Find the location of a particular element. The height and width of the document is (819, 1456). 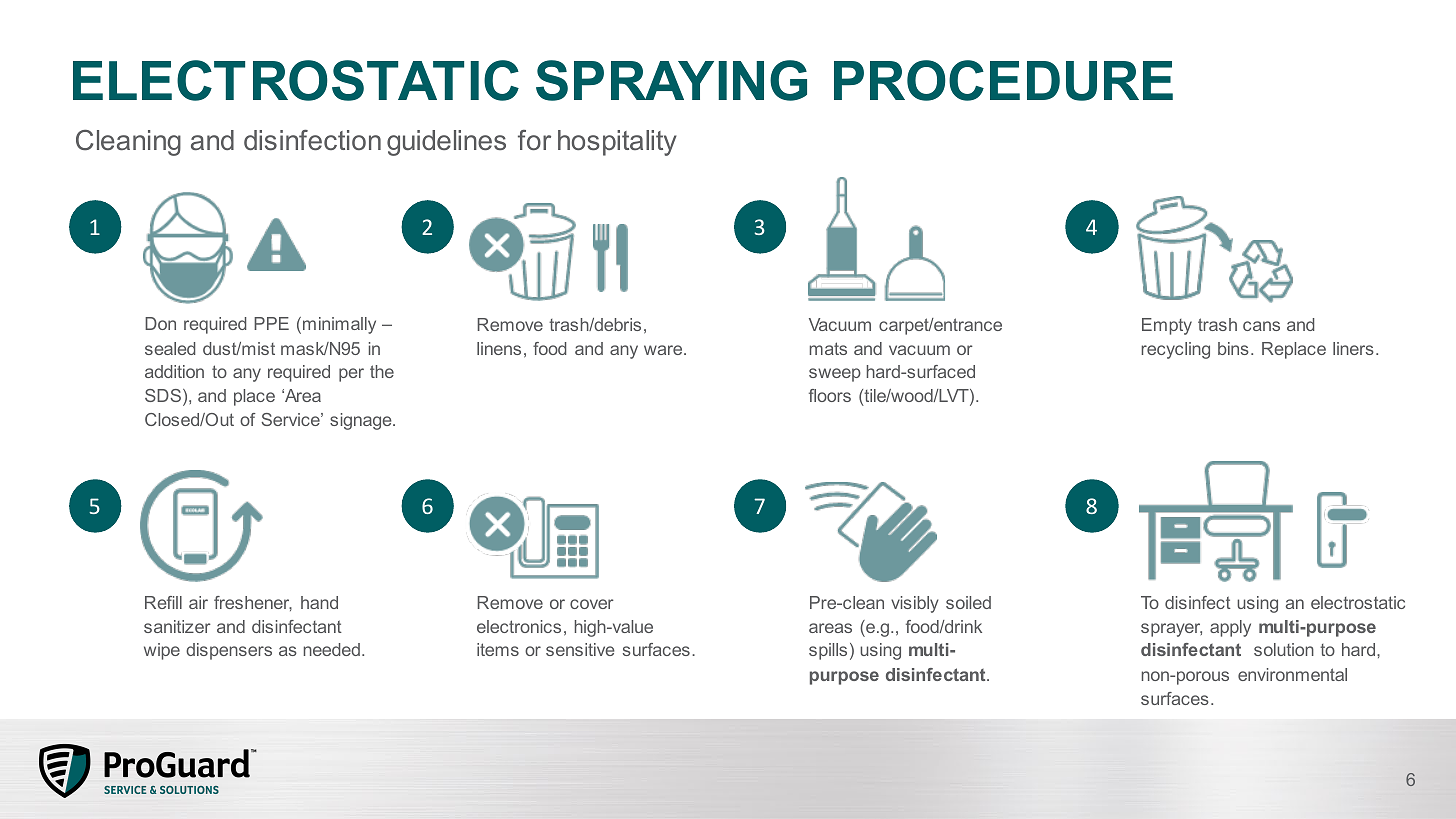

visibly is located at coordinates (915, 604).
